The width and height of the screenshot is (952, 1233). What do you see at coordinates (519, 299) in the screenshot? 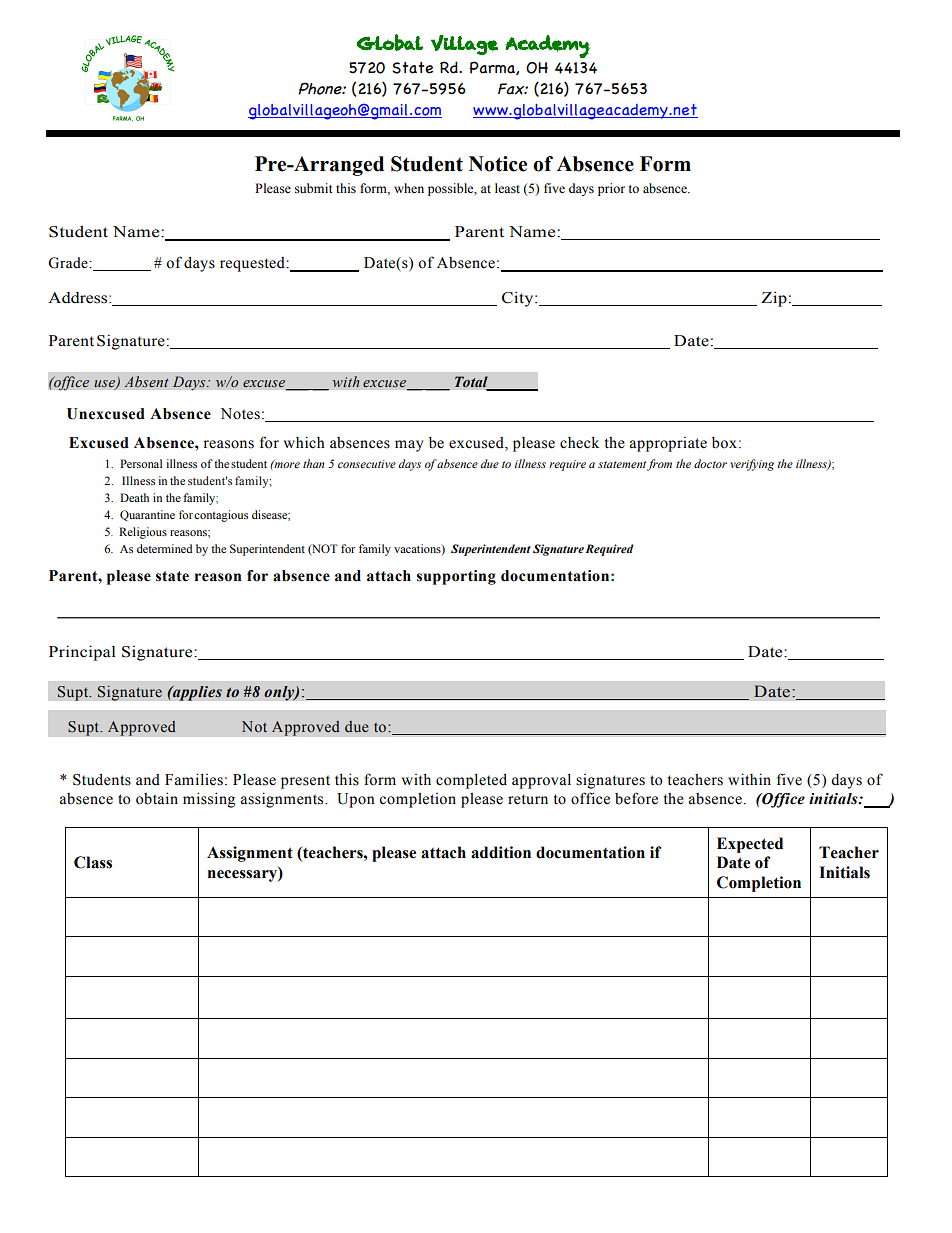
I see `City` at bounding box center [519, 299].
